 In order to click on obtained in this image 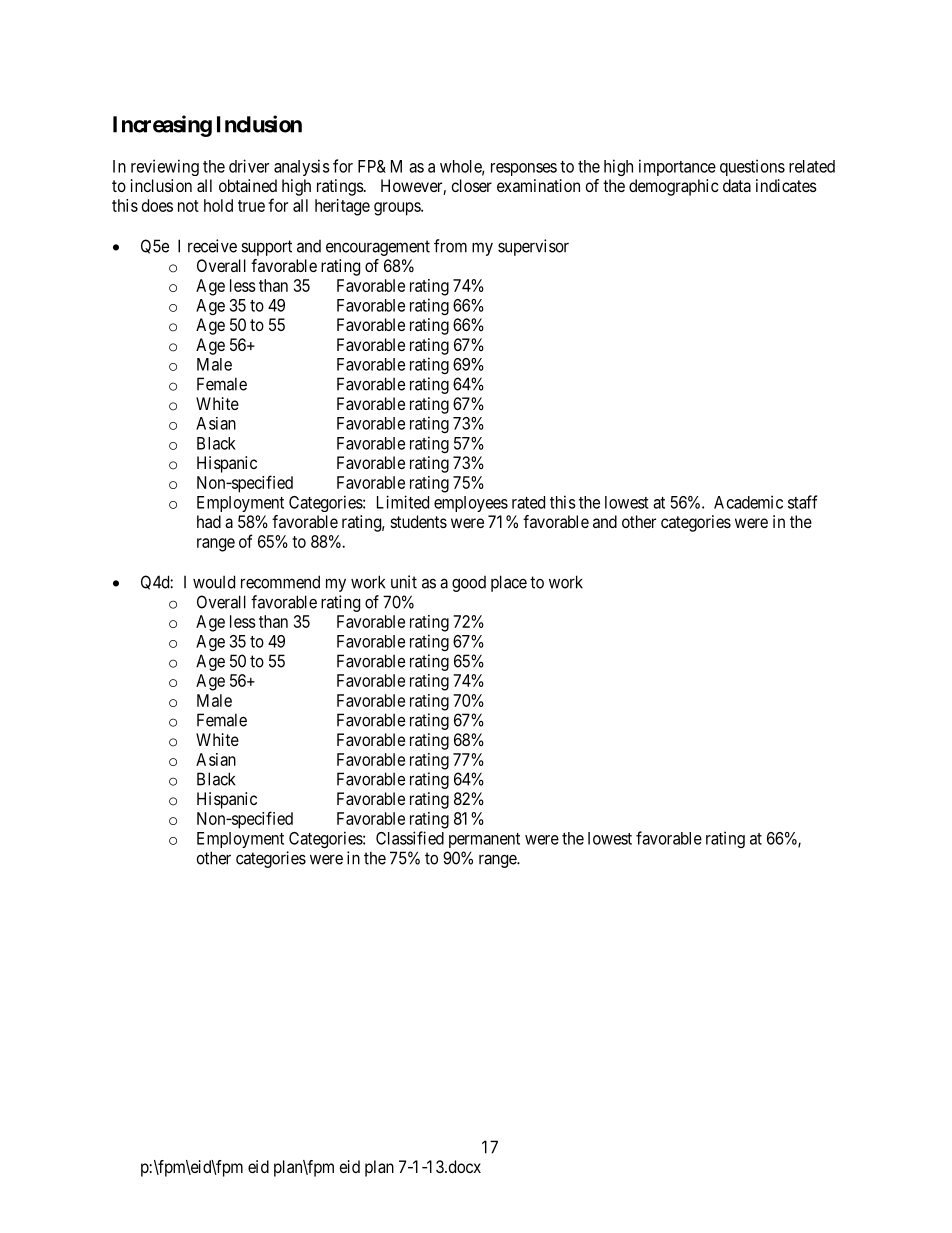, I will do `click(248, 185)`.
